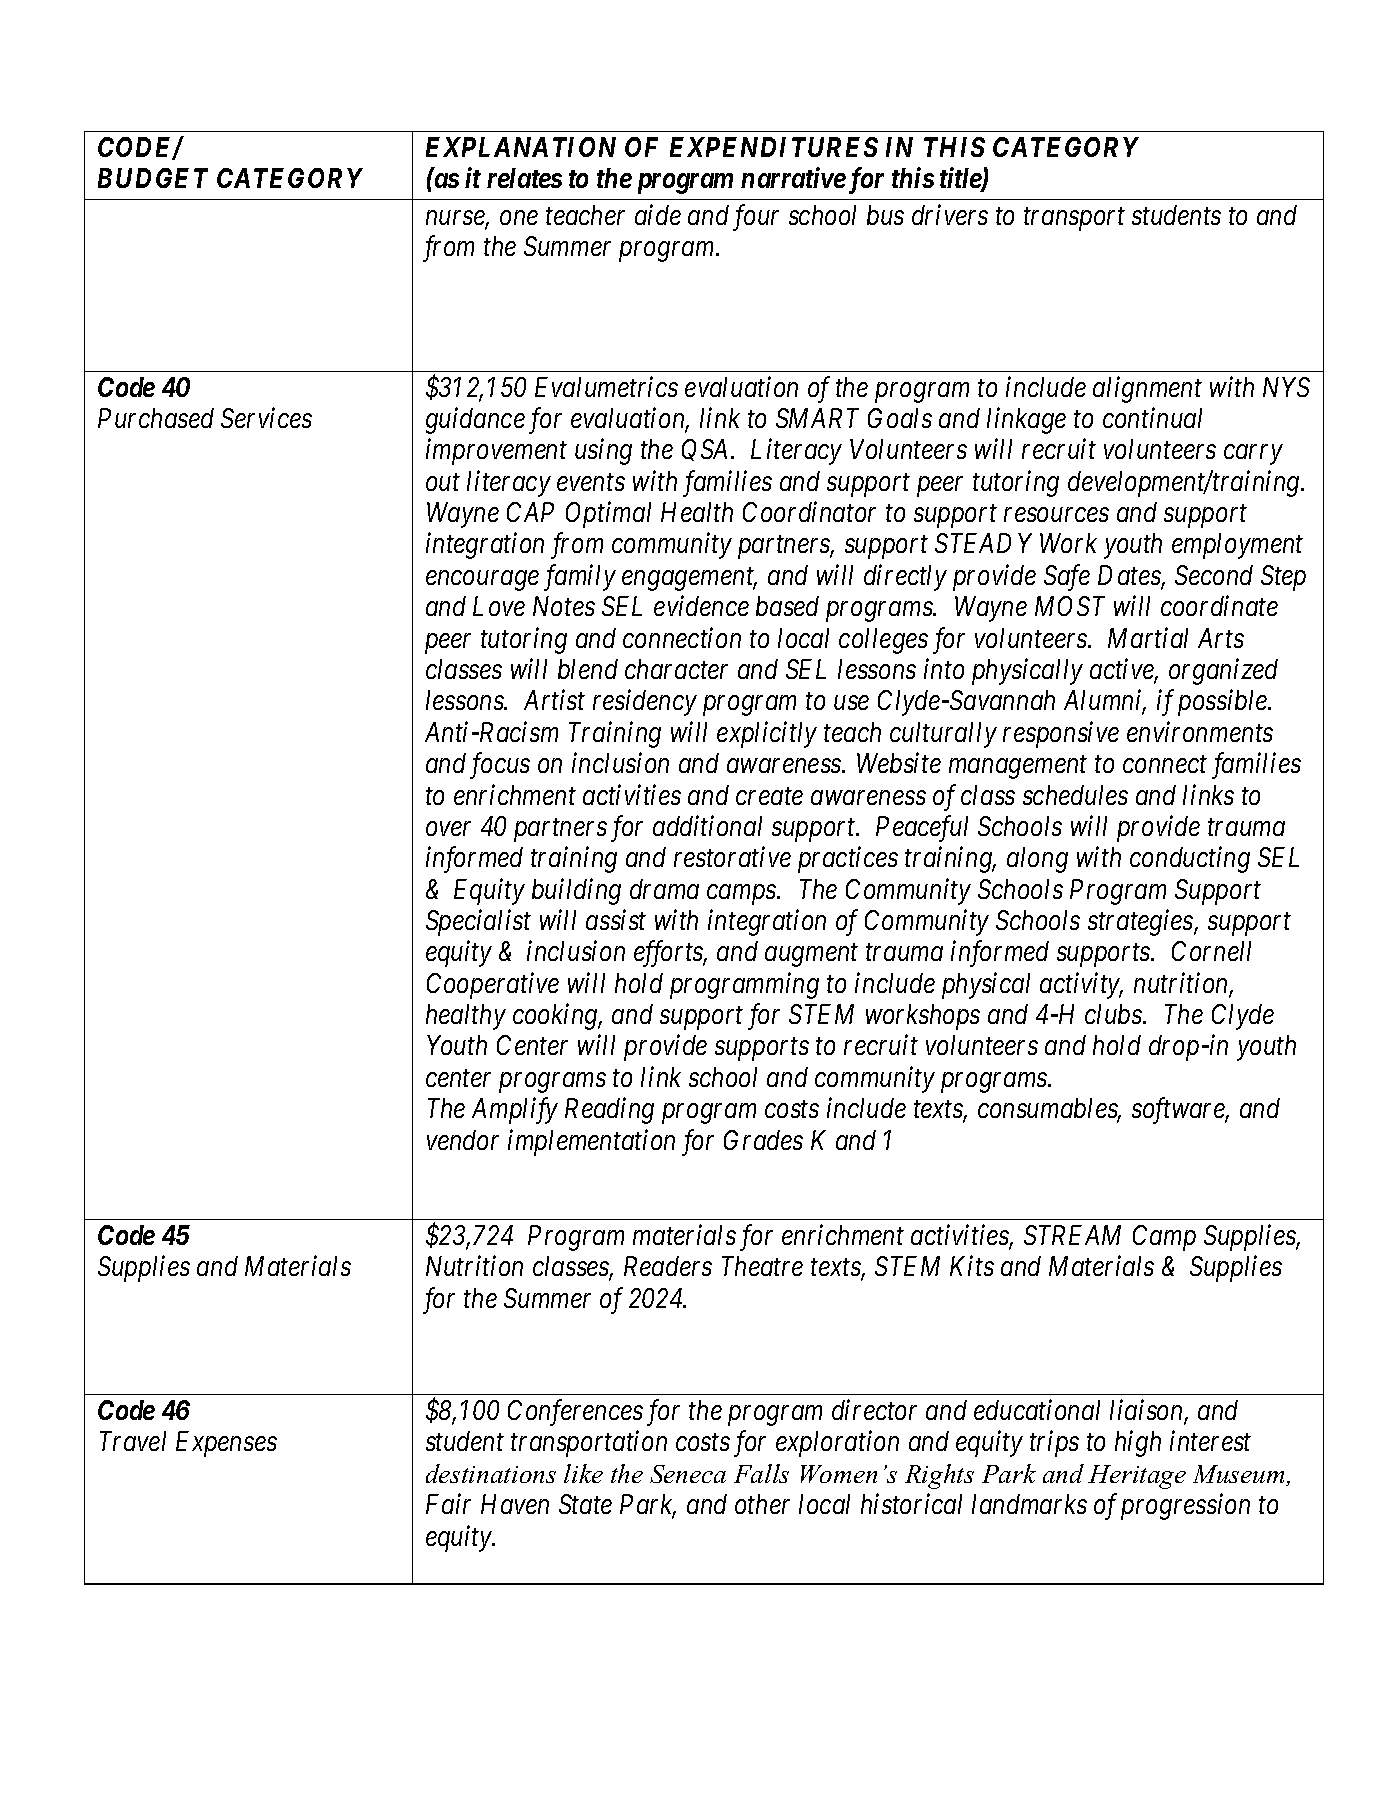  Describe the element at coordinates (763, 1140) in the document. I see `Grades` at that location.
